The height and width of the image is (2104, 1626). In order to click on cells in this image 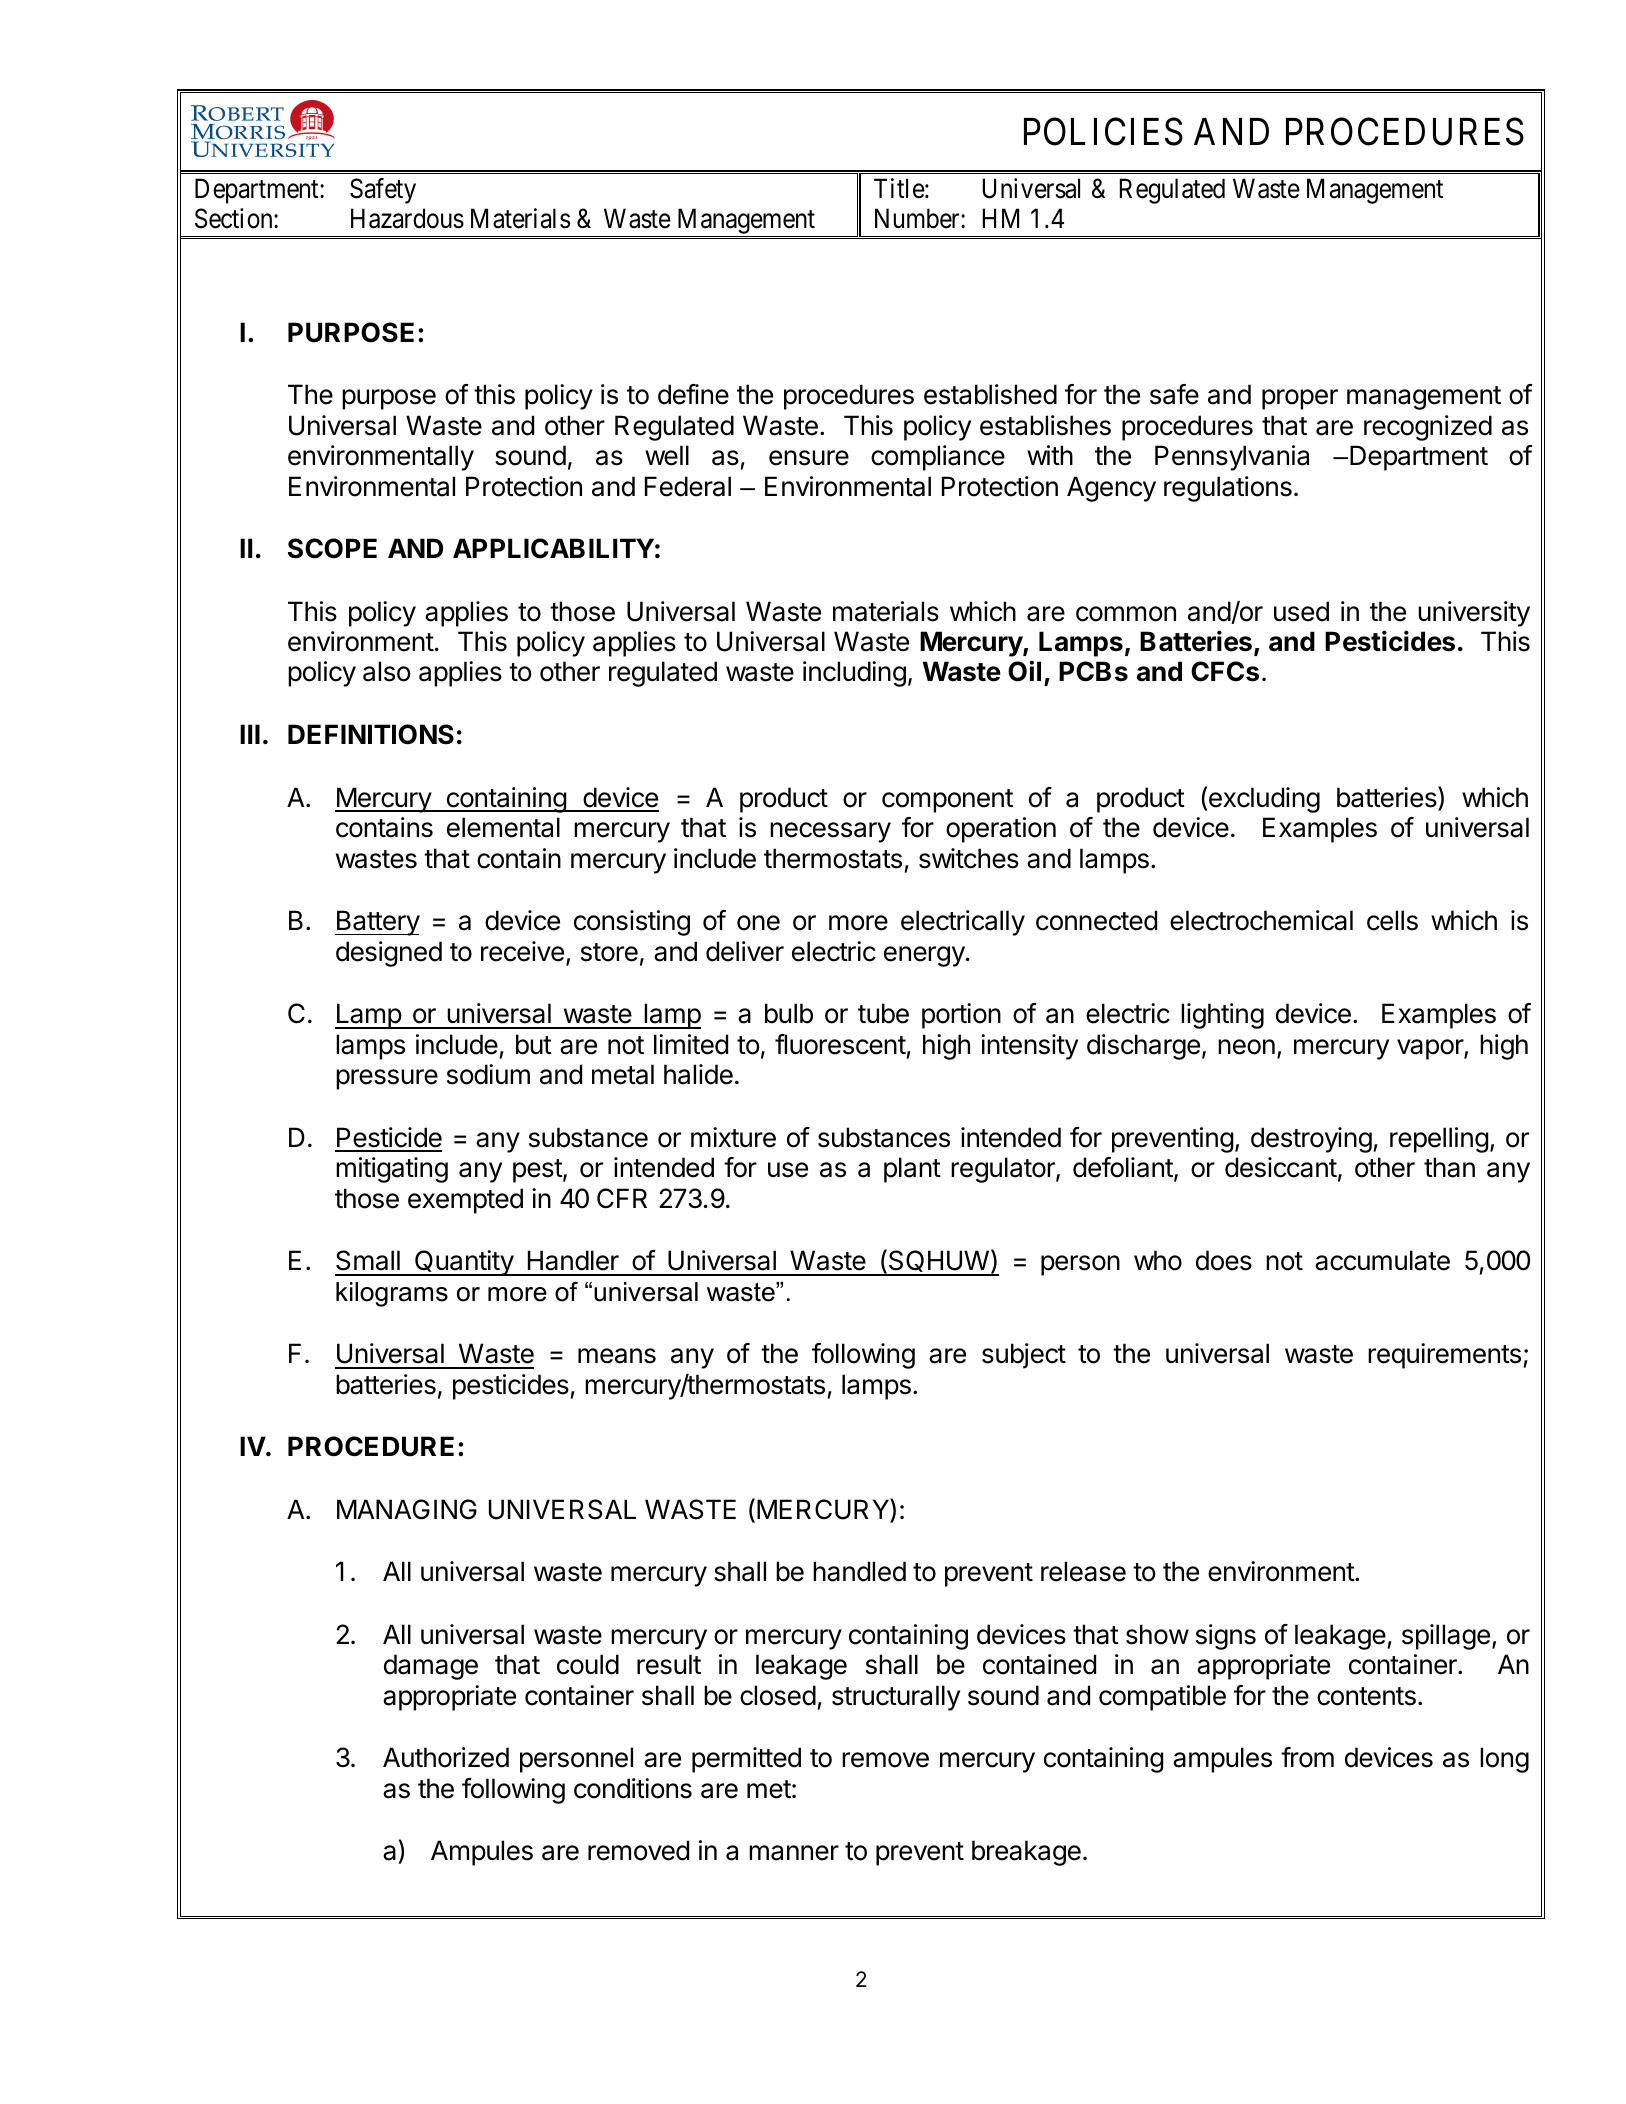, I will do `click(1392, 920)`.
